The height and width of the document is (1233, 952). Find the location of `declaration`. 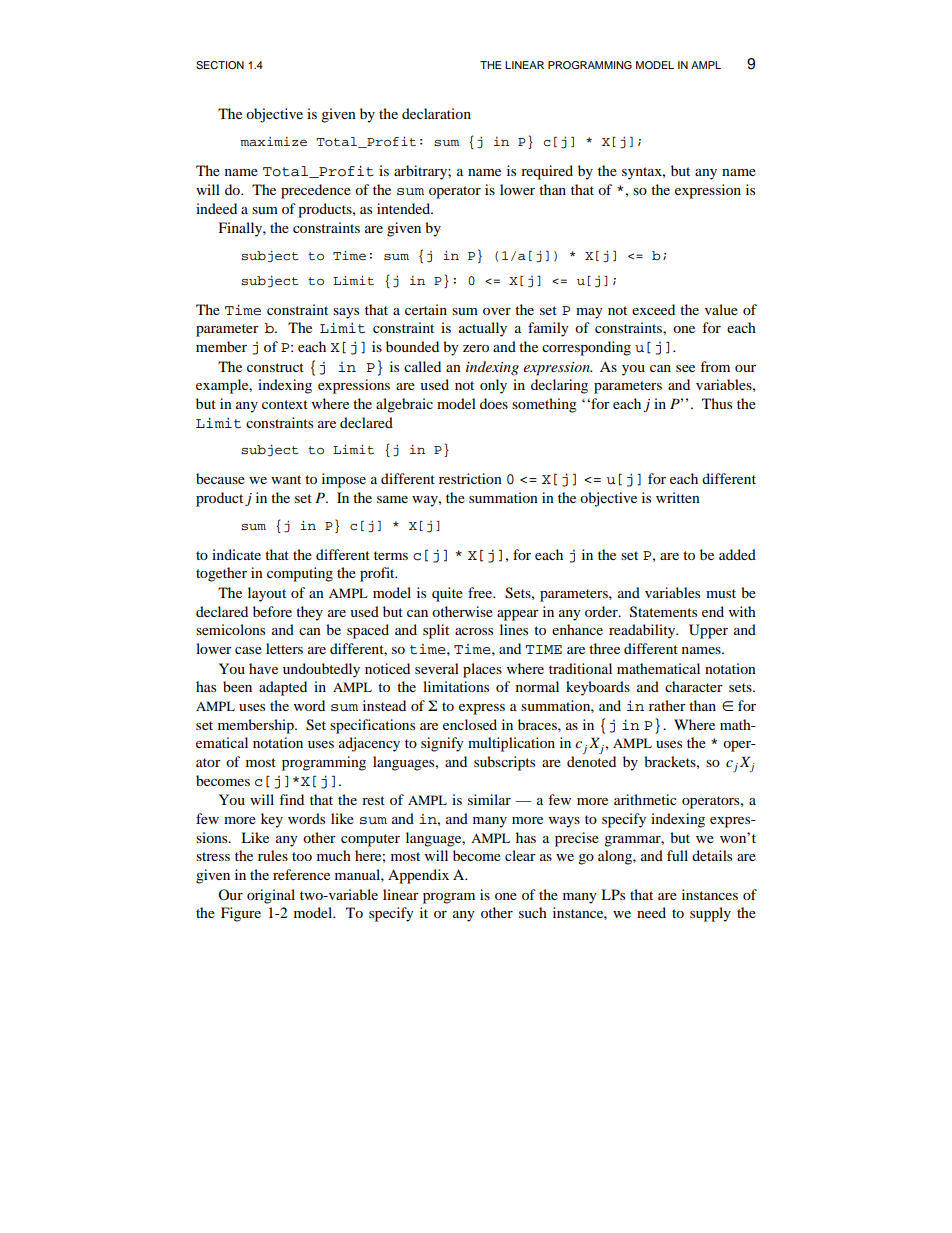

declaration is located at coordinates (436, 113).
